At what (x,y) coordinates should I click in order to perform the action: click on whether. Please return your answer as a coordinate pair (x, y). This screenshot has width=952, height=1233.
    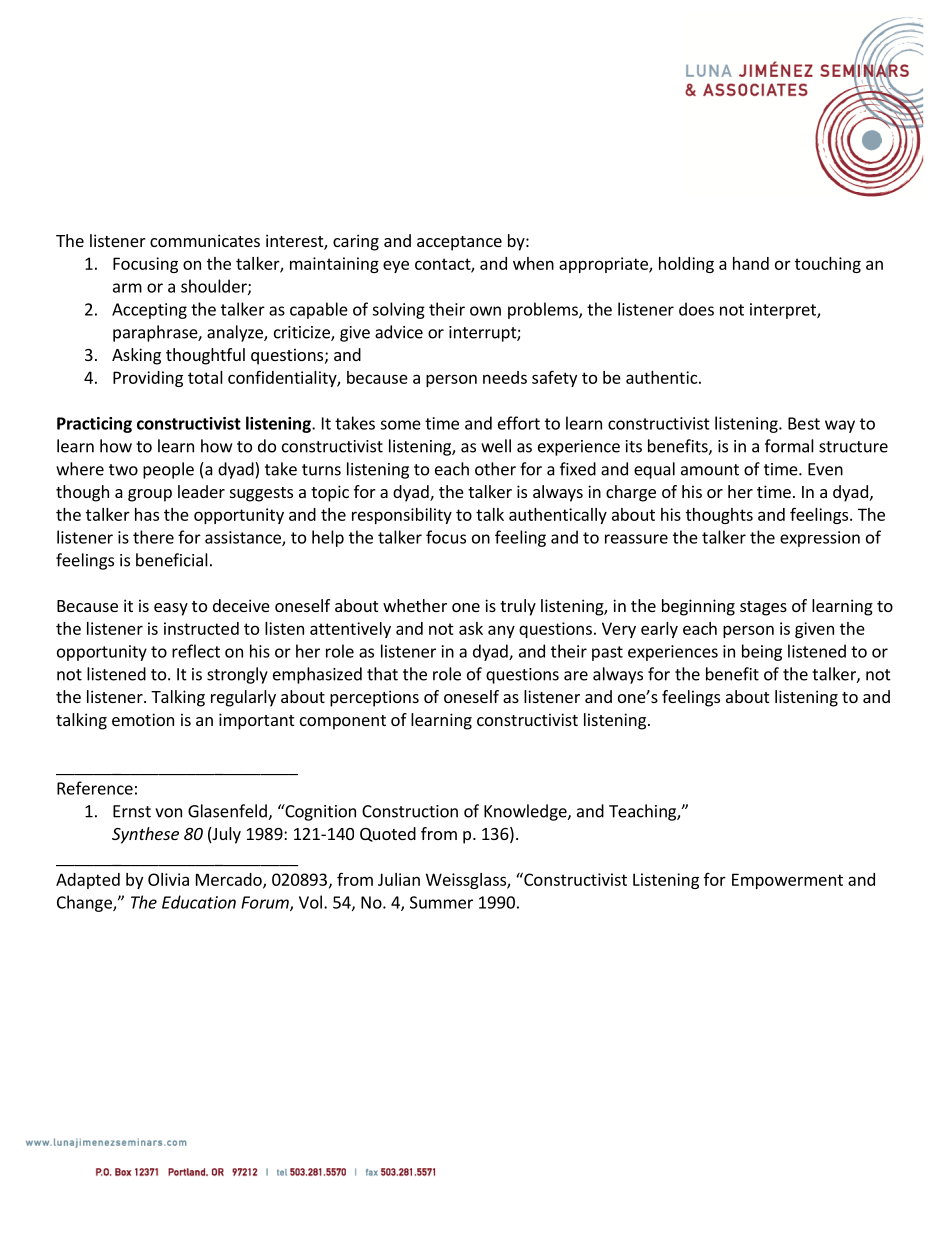
    Looking at the image, I should click on (415, 605).
